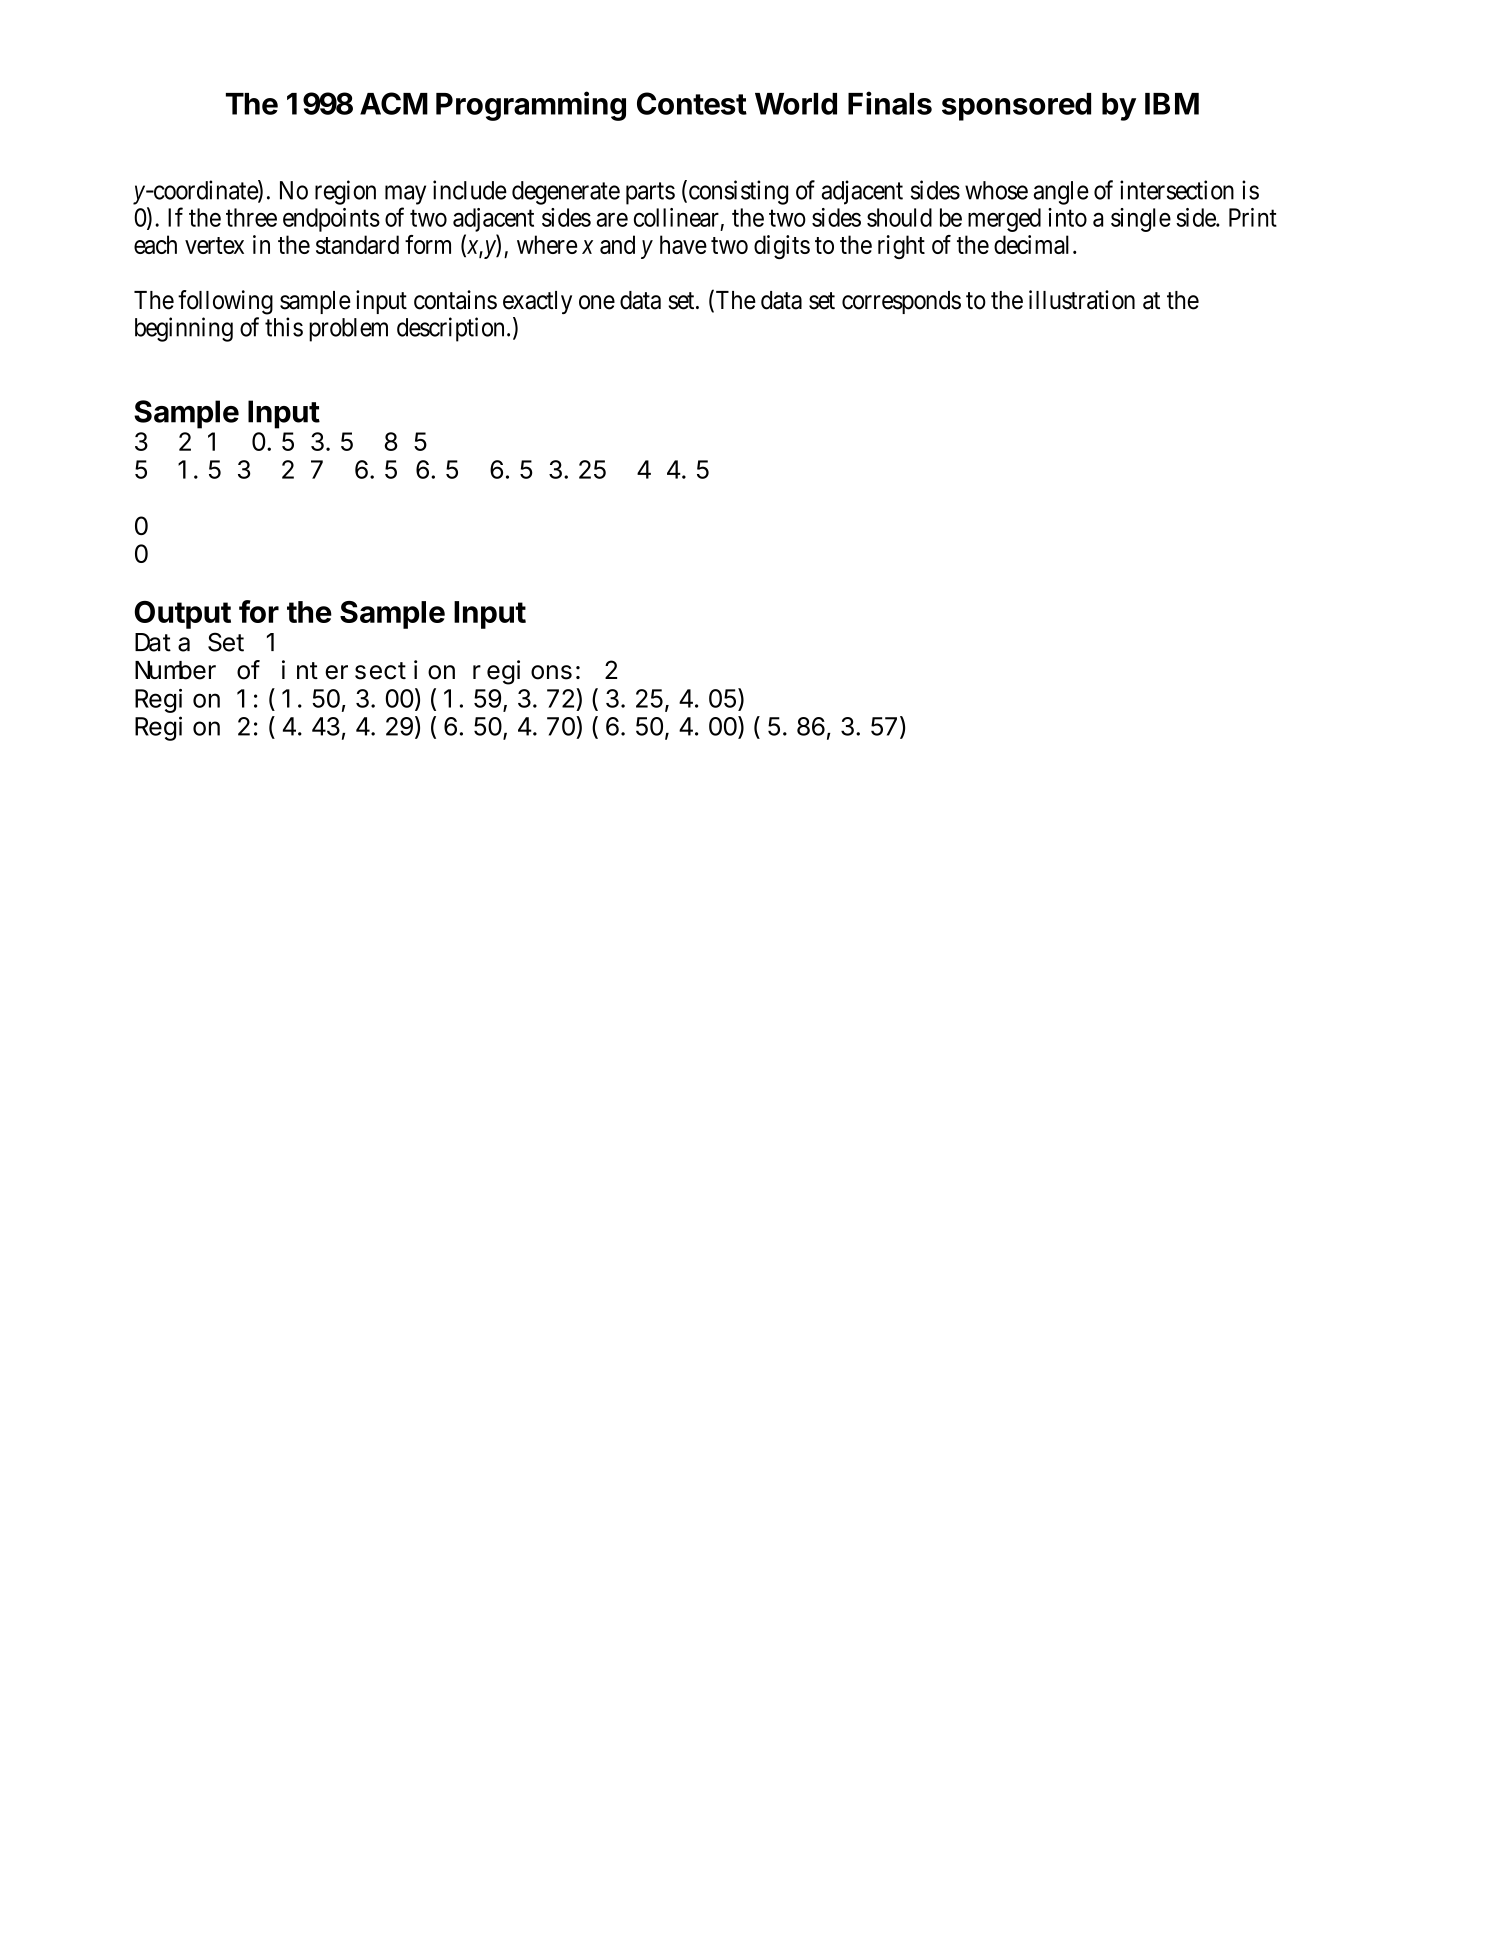  What do you see at coordinates (1082, 300) in the page?
I see `illustration` at bounding box center [1082, 300].
